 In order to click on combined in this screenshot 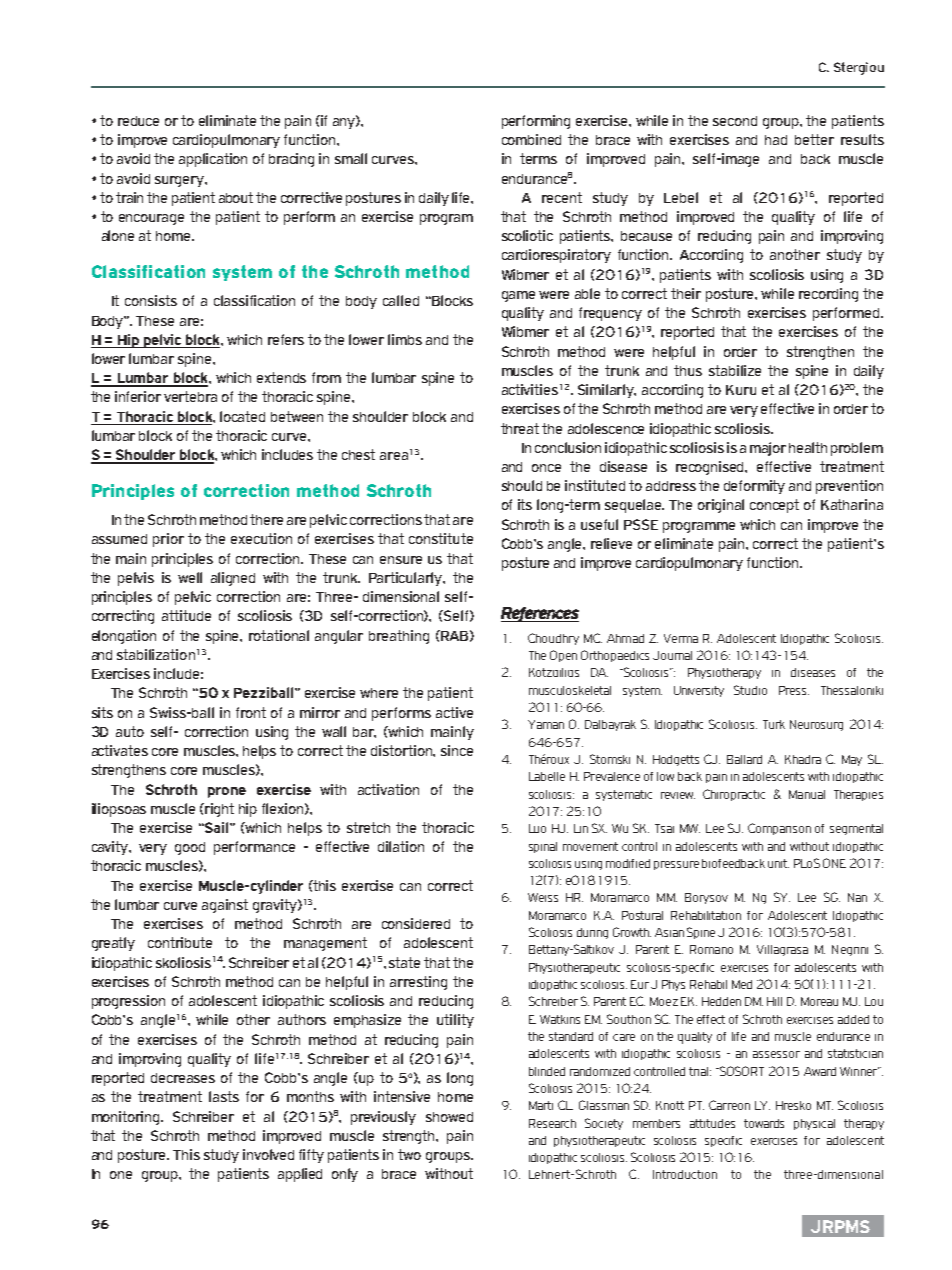, I will do `click(531, 139)`.
